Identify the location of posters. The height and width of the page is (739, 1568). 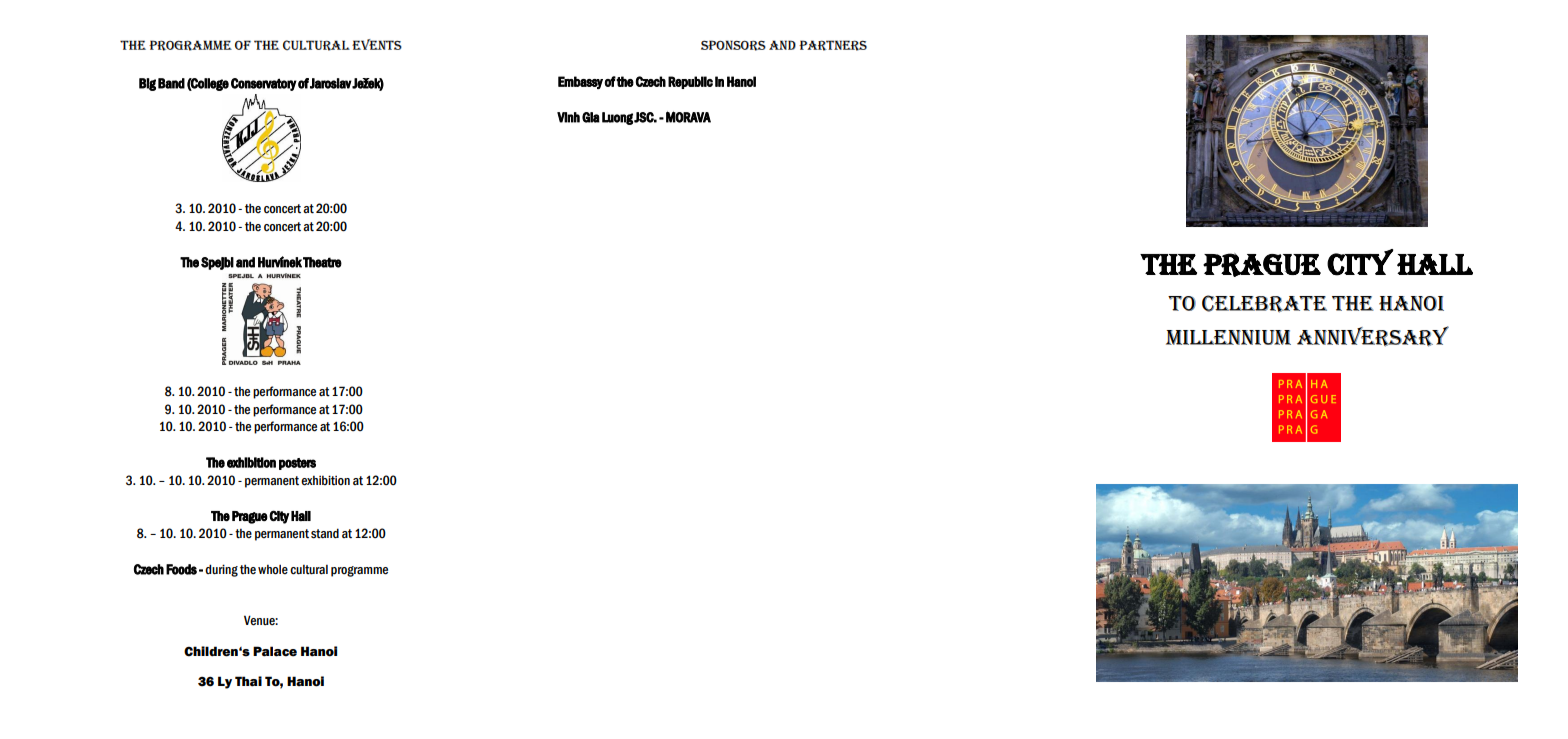
(297, 464).
